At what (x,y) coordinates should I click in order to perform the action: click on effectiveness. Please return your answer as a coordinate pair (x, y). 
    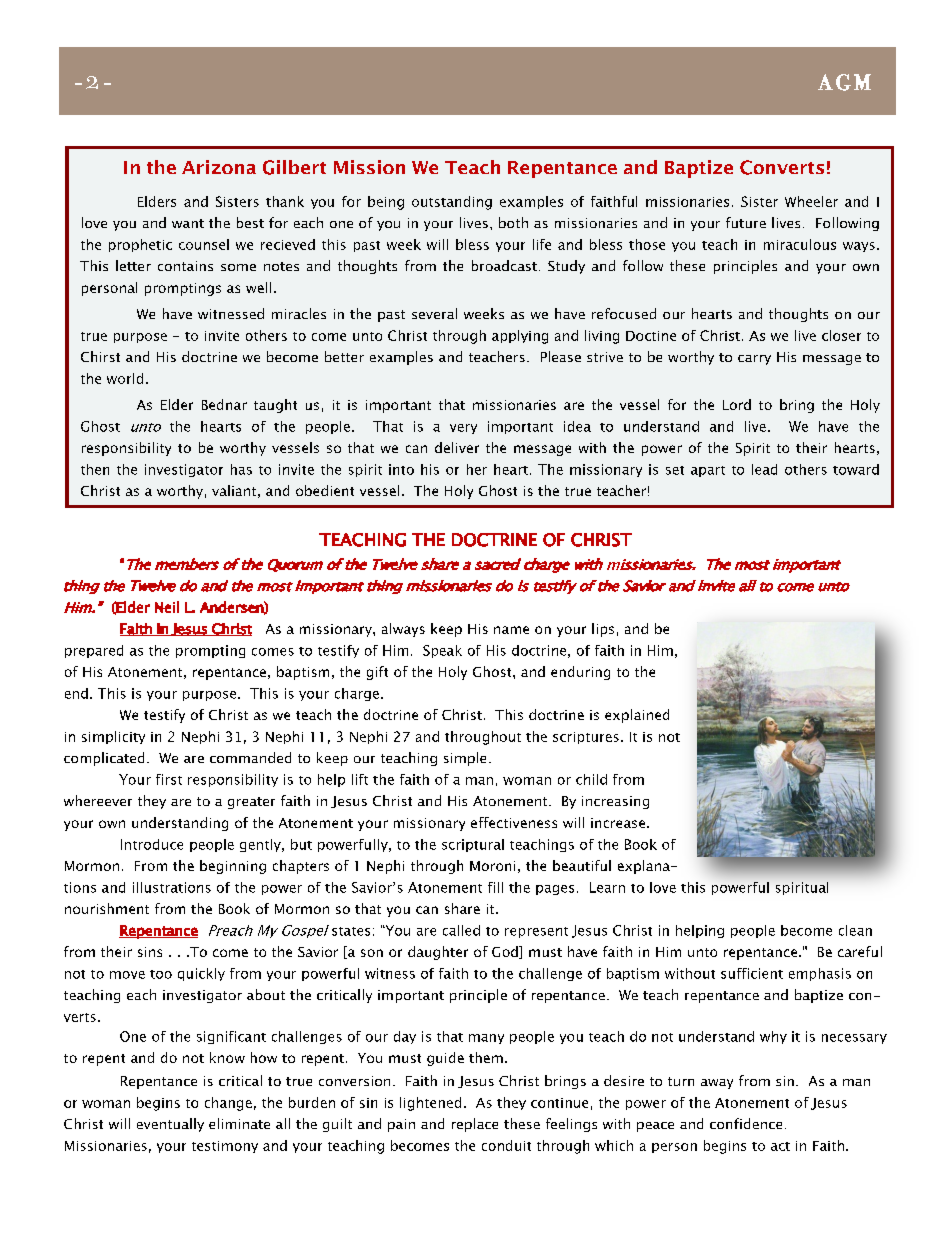
    Looking at the image, I should click on (514, 822).
